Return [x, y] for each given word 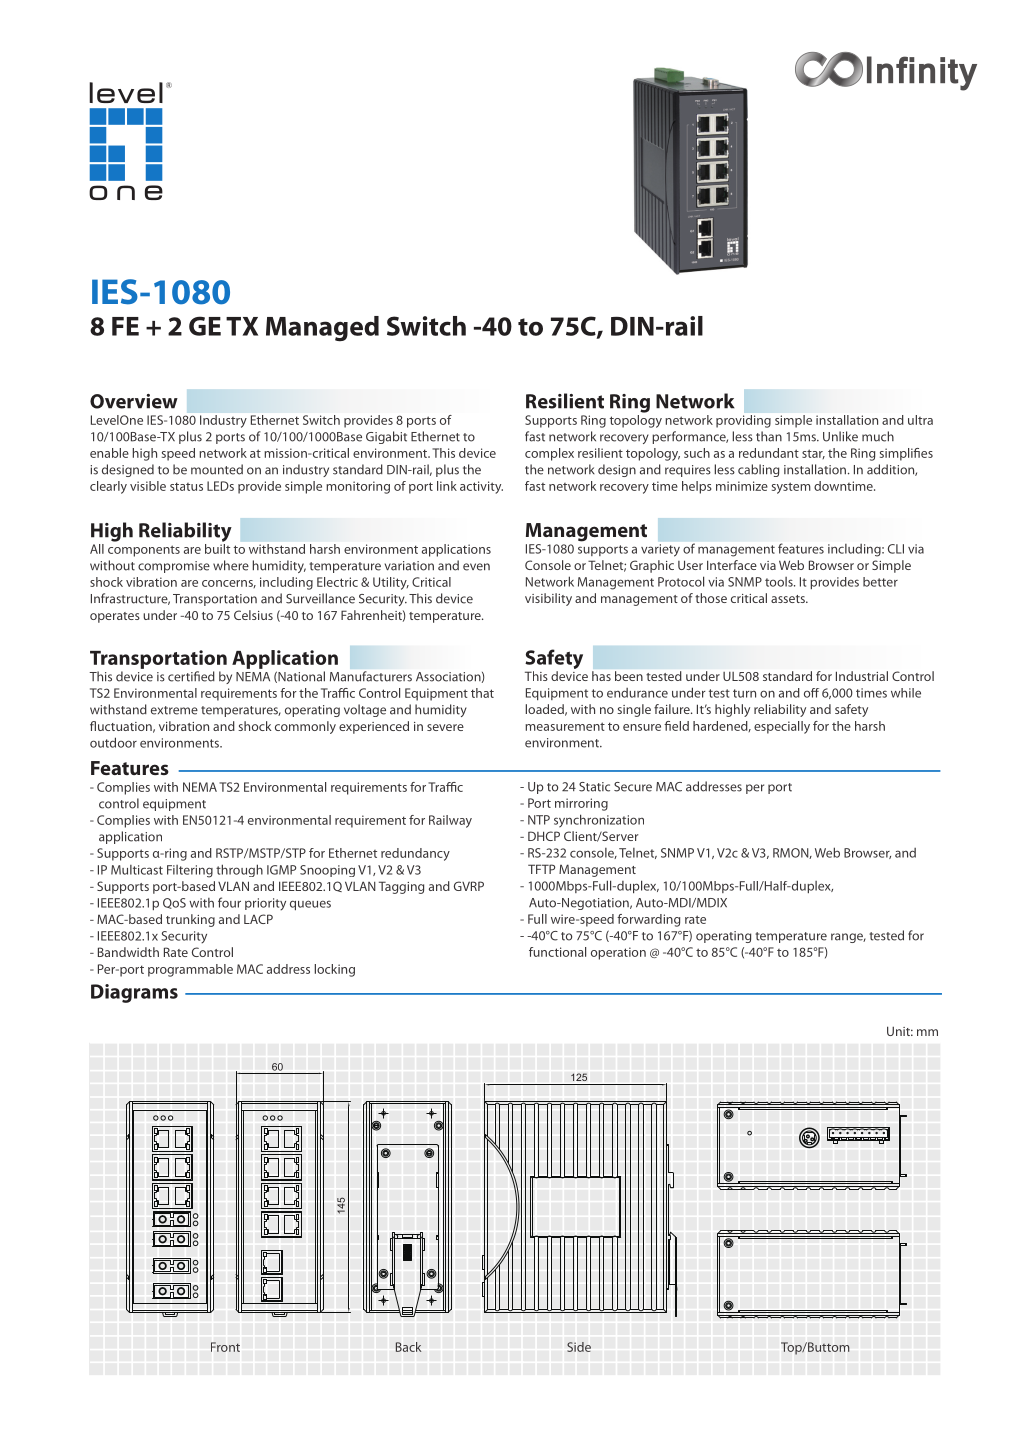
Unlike [840, 436]
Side [579, 1347]
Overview [134, 401]
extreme [174, 710]
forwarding [648, 920]
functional [557, 952]
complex [549, 454]
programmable [190, 970]
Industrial [862, 676]
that [482, 693]
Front [225, 1347]
